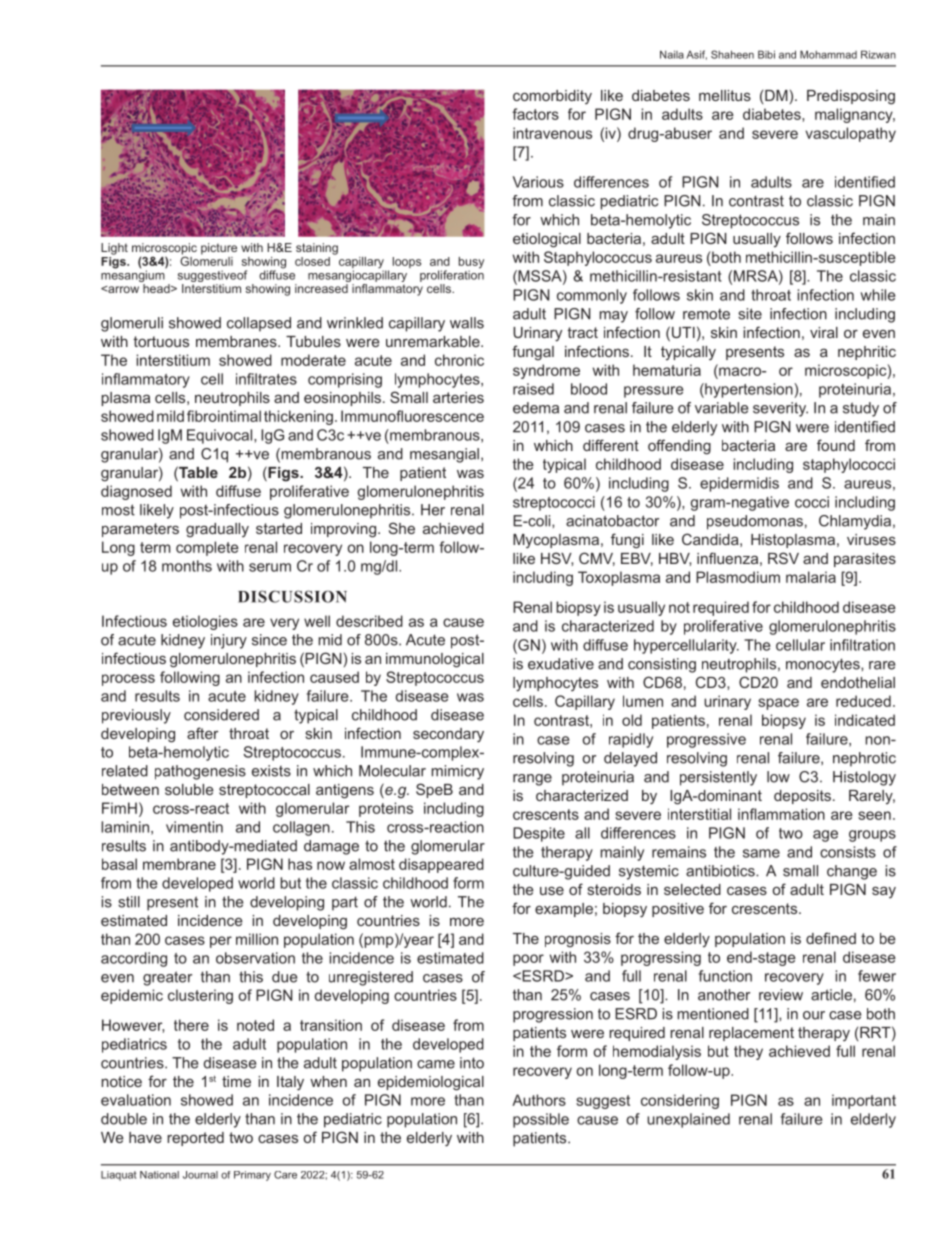 The height and width of the screenshot is (1233, 952). I want to click on Bibi, so click(766, 54).
